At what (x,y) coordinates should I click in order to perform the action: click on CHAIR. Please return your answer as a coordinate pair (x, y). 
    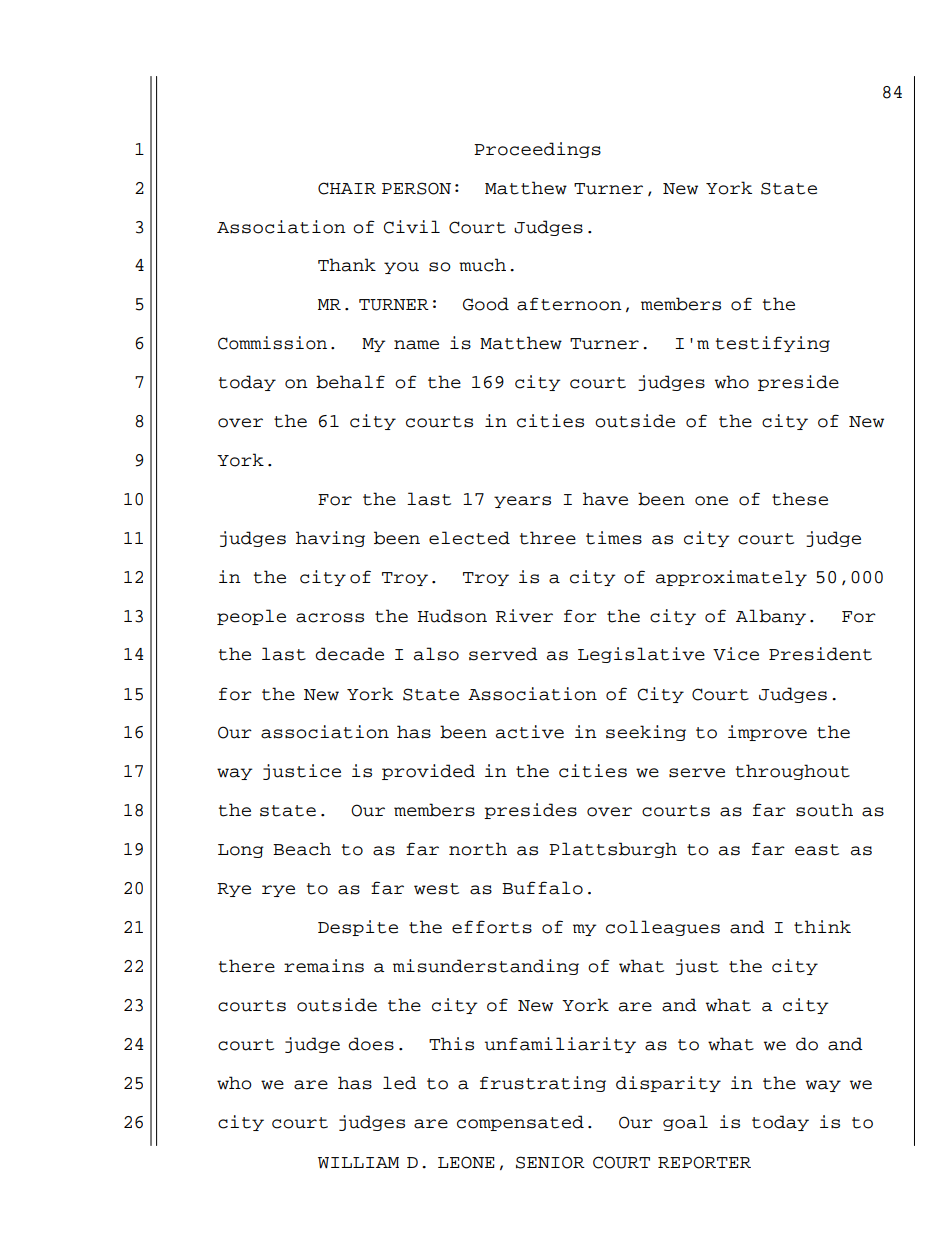
    Looking at the image, I should click on (347, 188).
